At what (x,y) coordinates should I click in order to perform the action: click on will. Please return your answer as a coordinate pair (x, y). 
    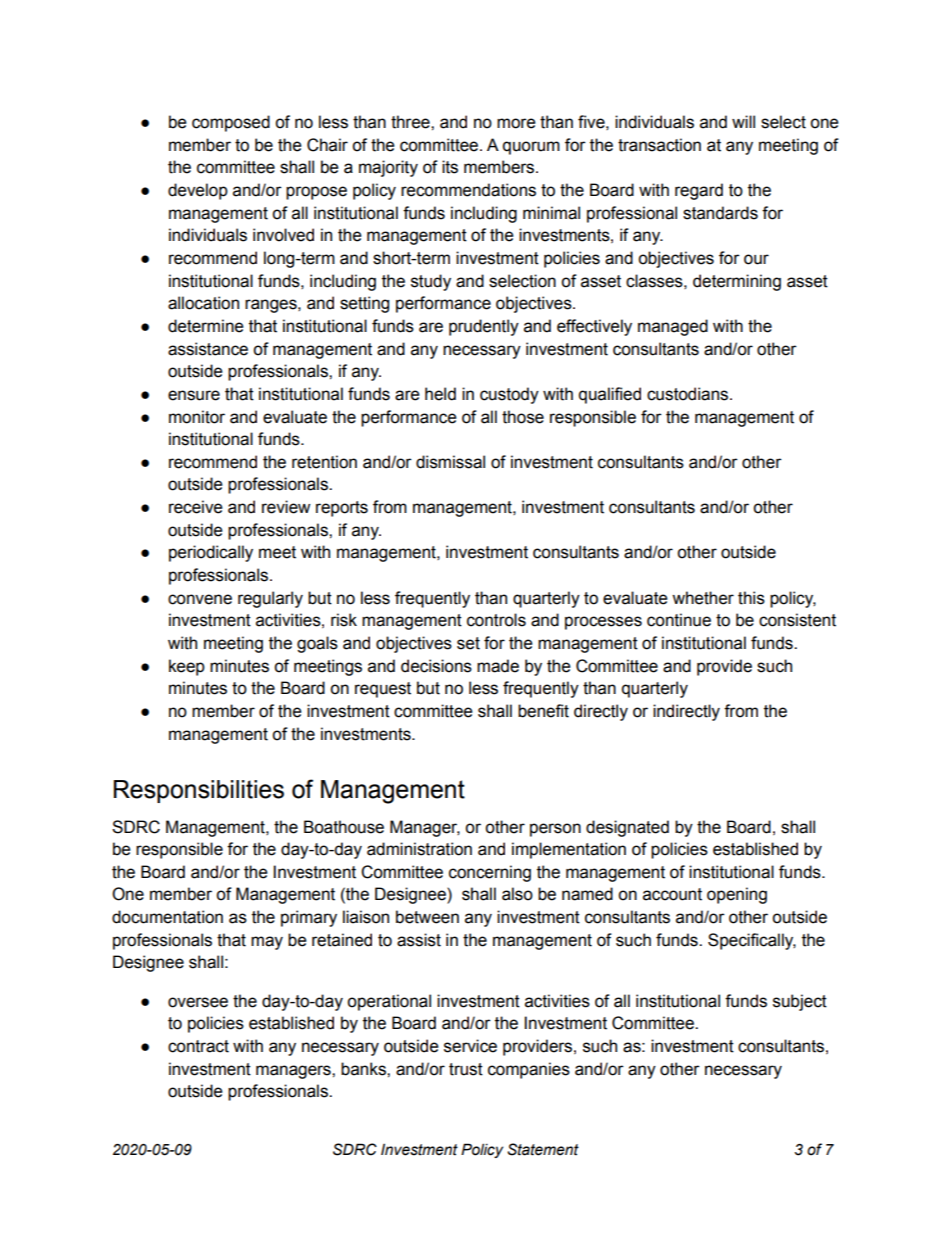
    Looking at the image, I should click on (743, 121).
